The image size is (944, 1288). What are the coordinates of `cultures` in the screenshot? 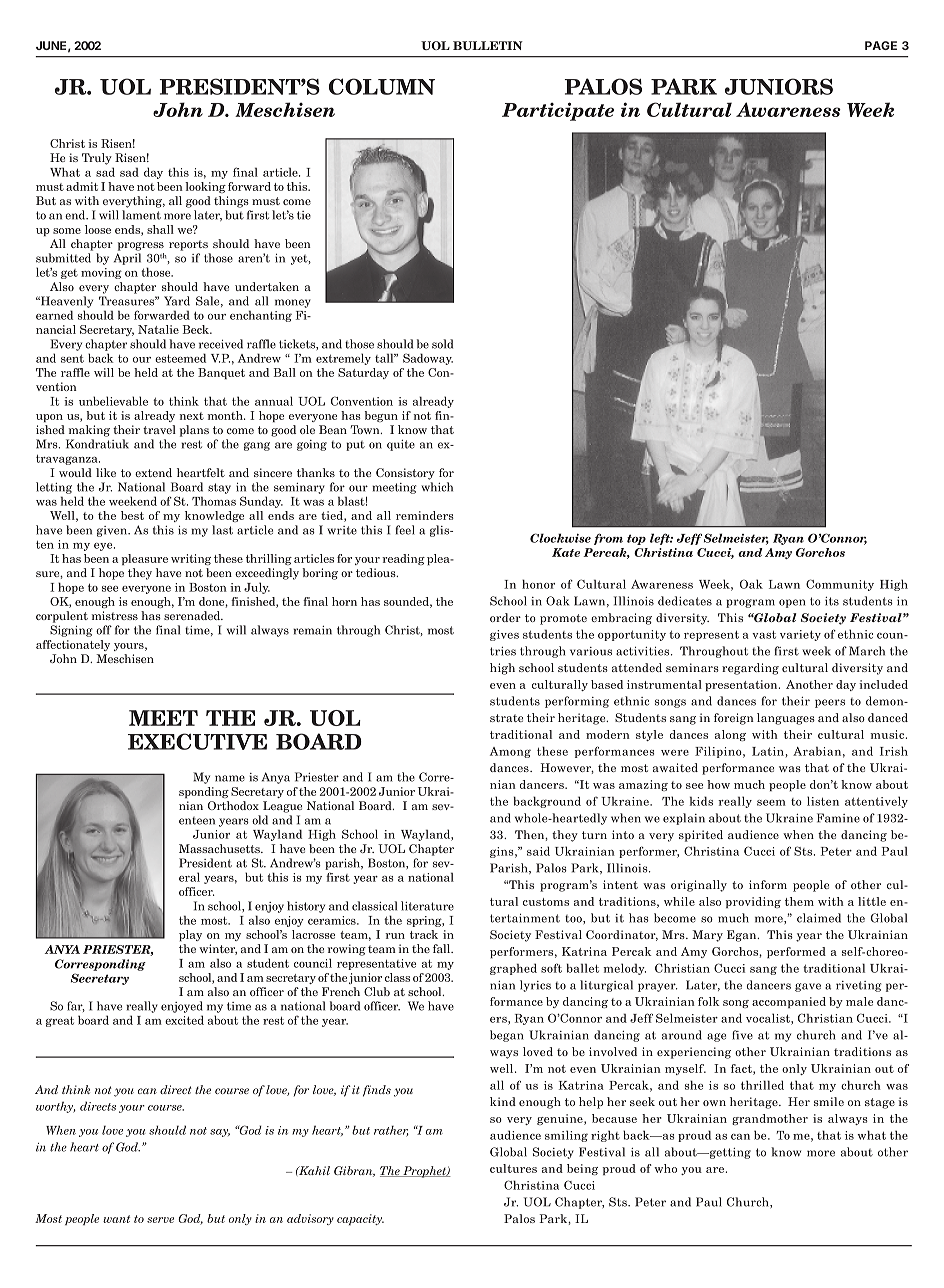 It's located at (513, 1168).
